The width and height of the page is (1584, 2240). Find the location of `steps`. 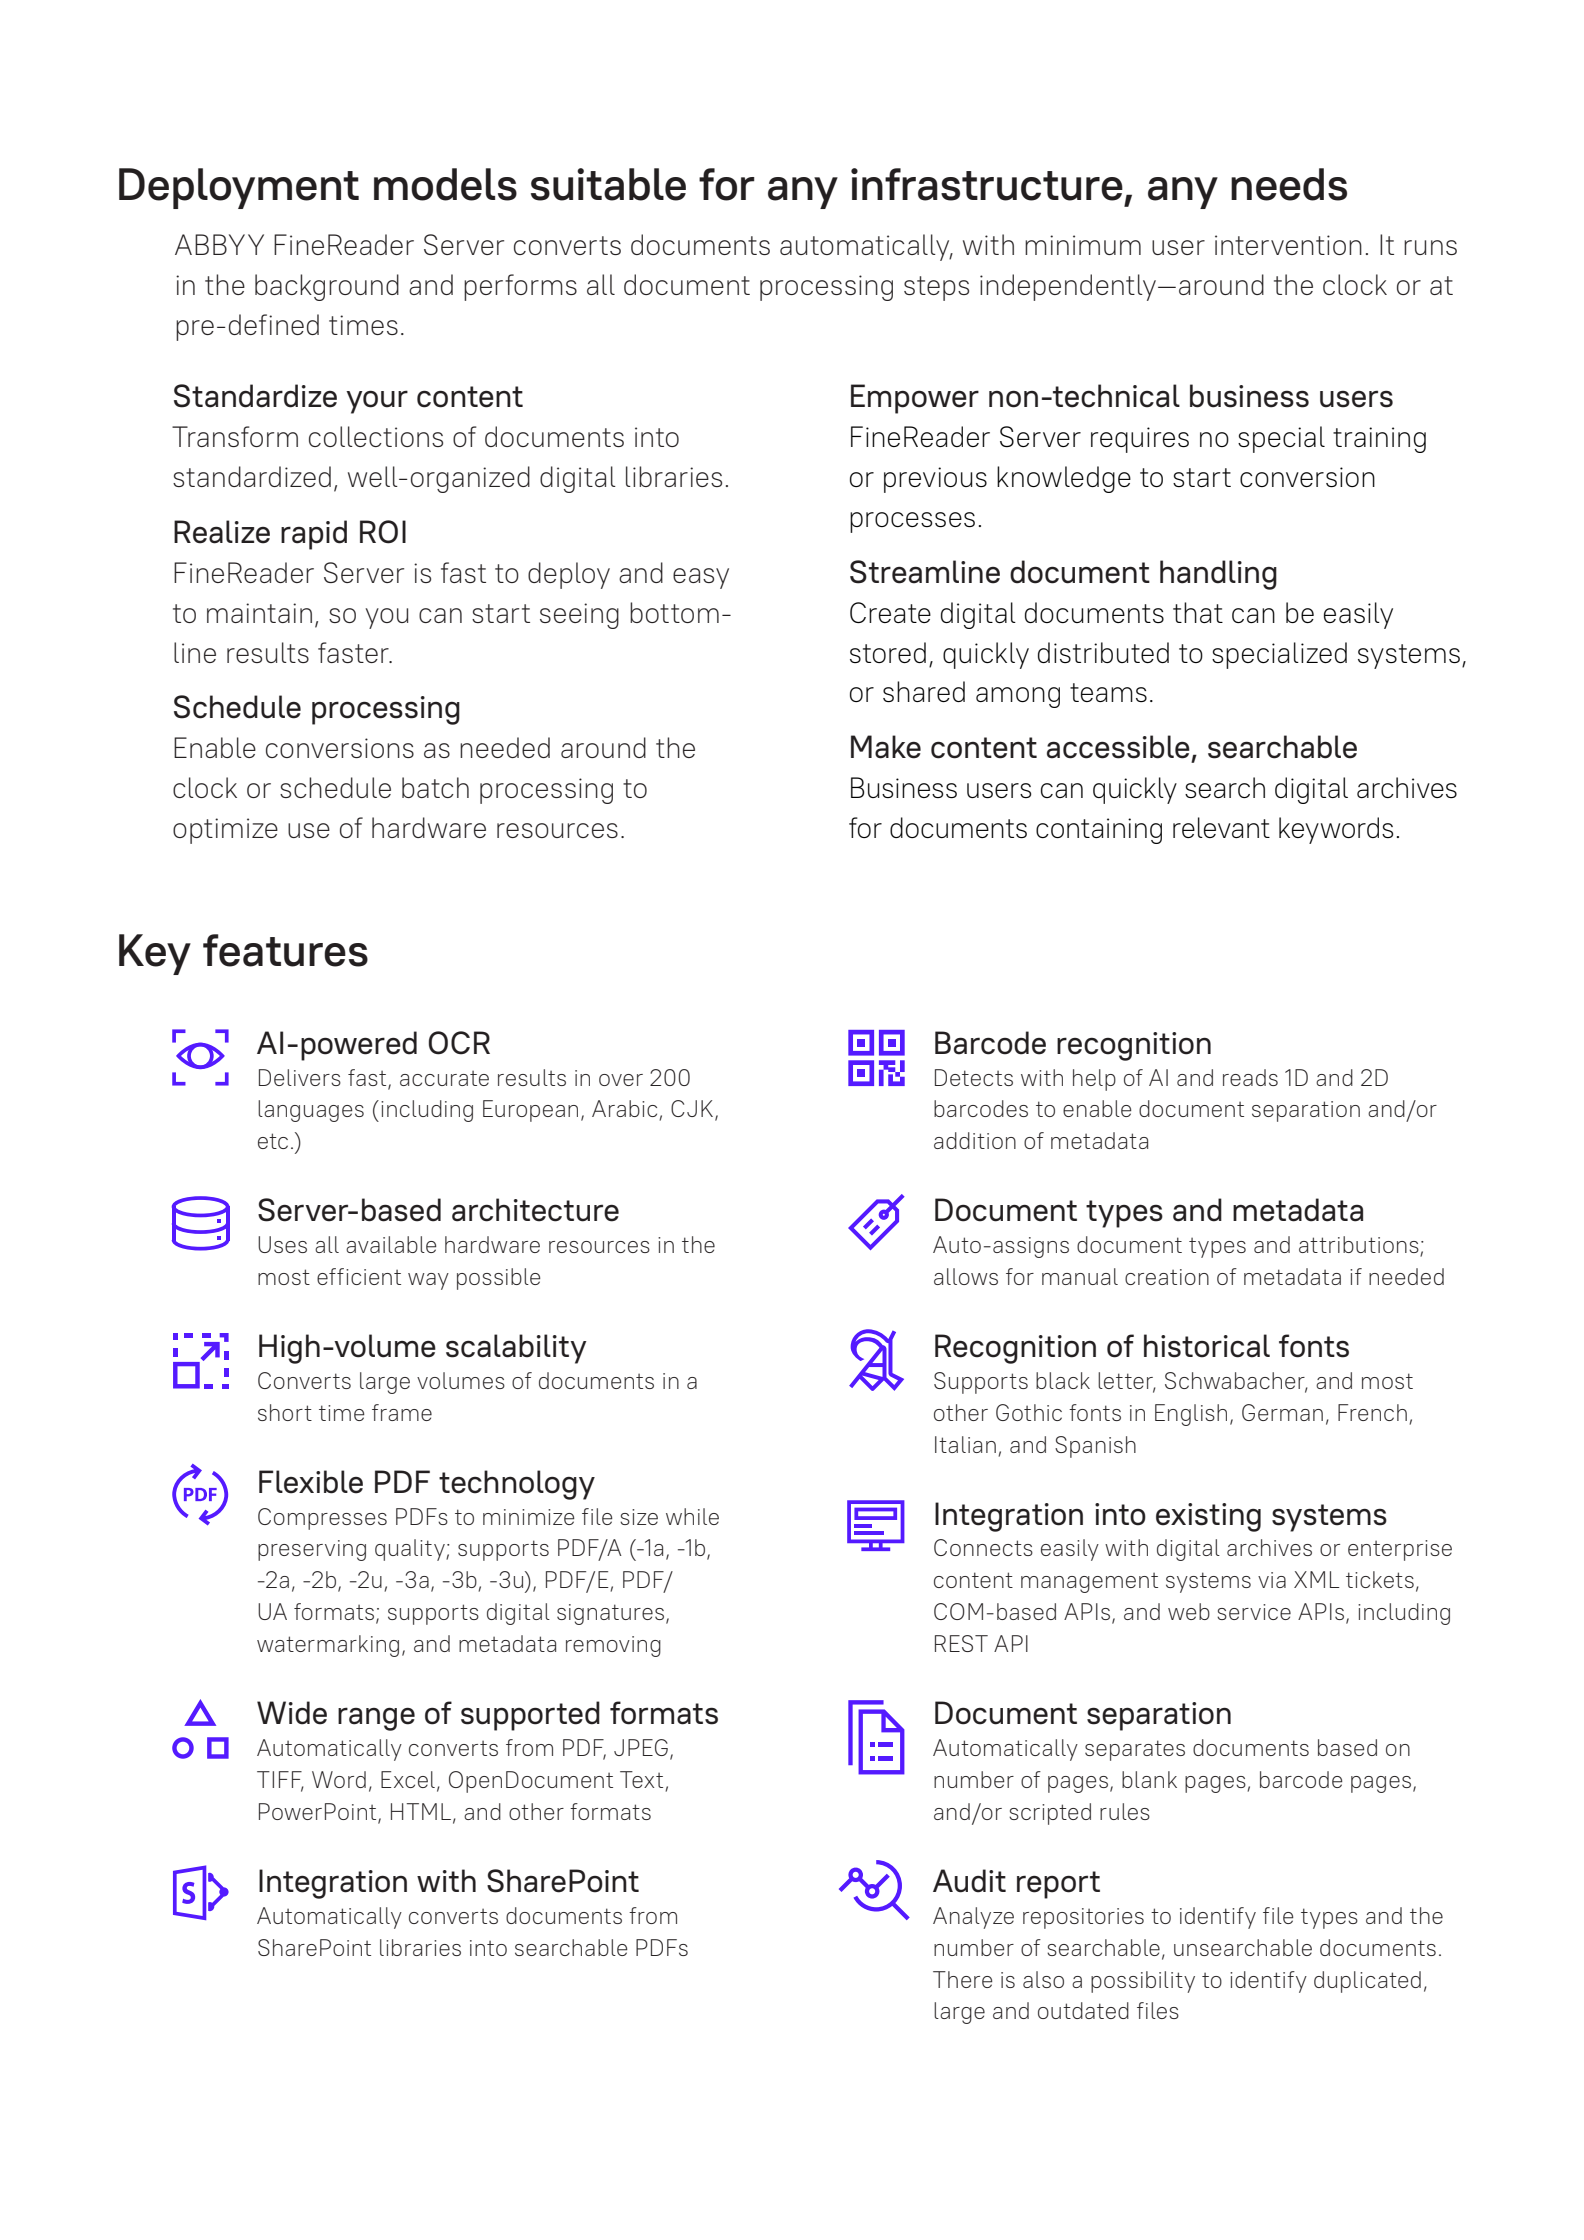

steps is located at coordinates (936, 288).
